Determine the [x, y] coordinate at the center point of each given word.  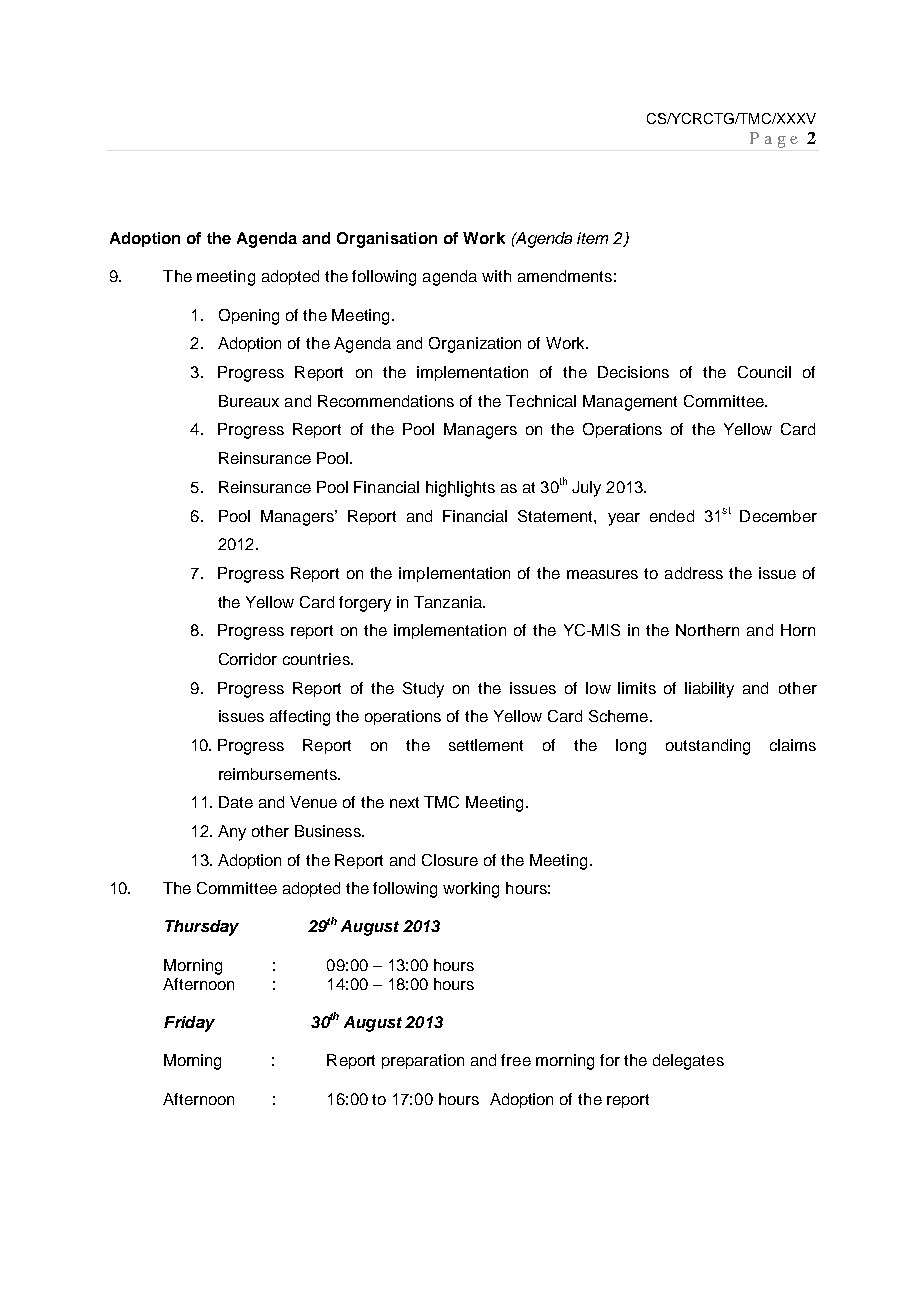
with [496, 276]
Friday [189, 1024]
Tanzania [449, 602]
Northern [707, 630]
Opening [249, 317]
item [592, 238]
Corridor [248, 659]
